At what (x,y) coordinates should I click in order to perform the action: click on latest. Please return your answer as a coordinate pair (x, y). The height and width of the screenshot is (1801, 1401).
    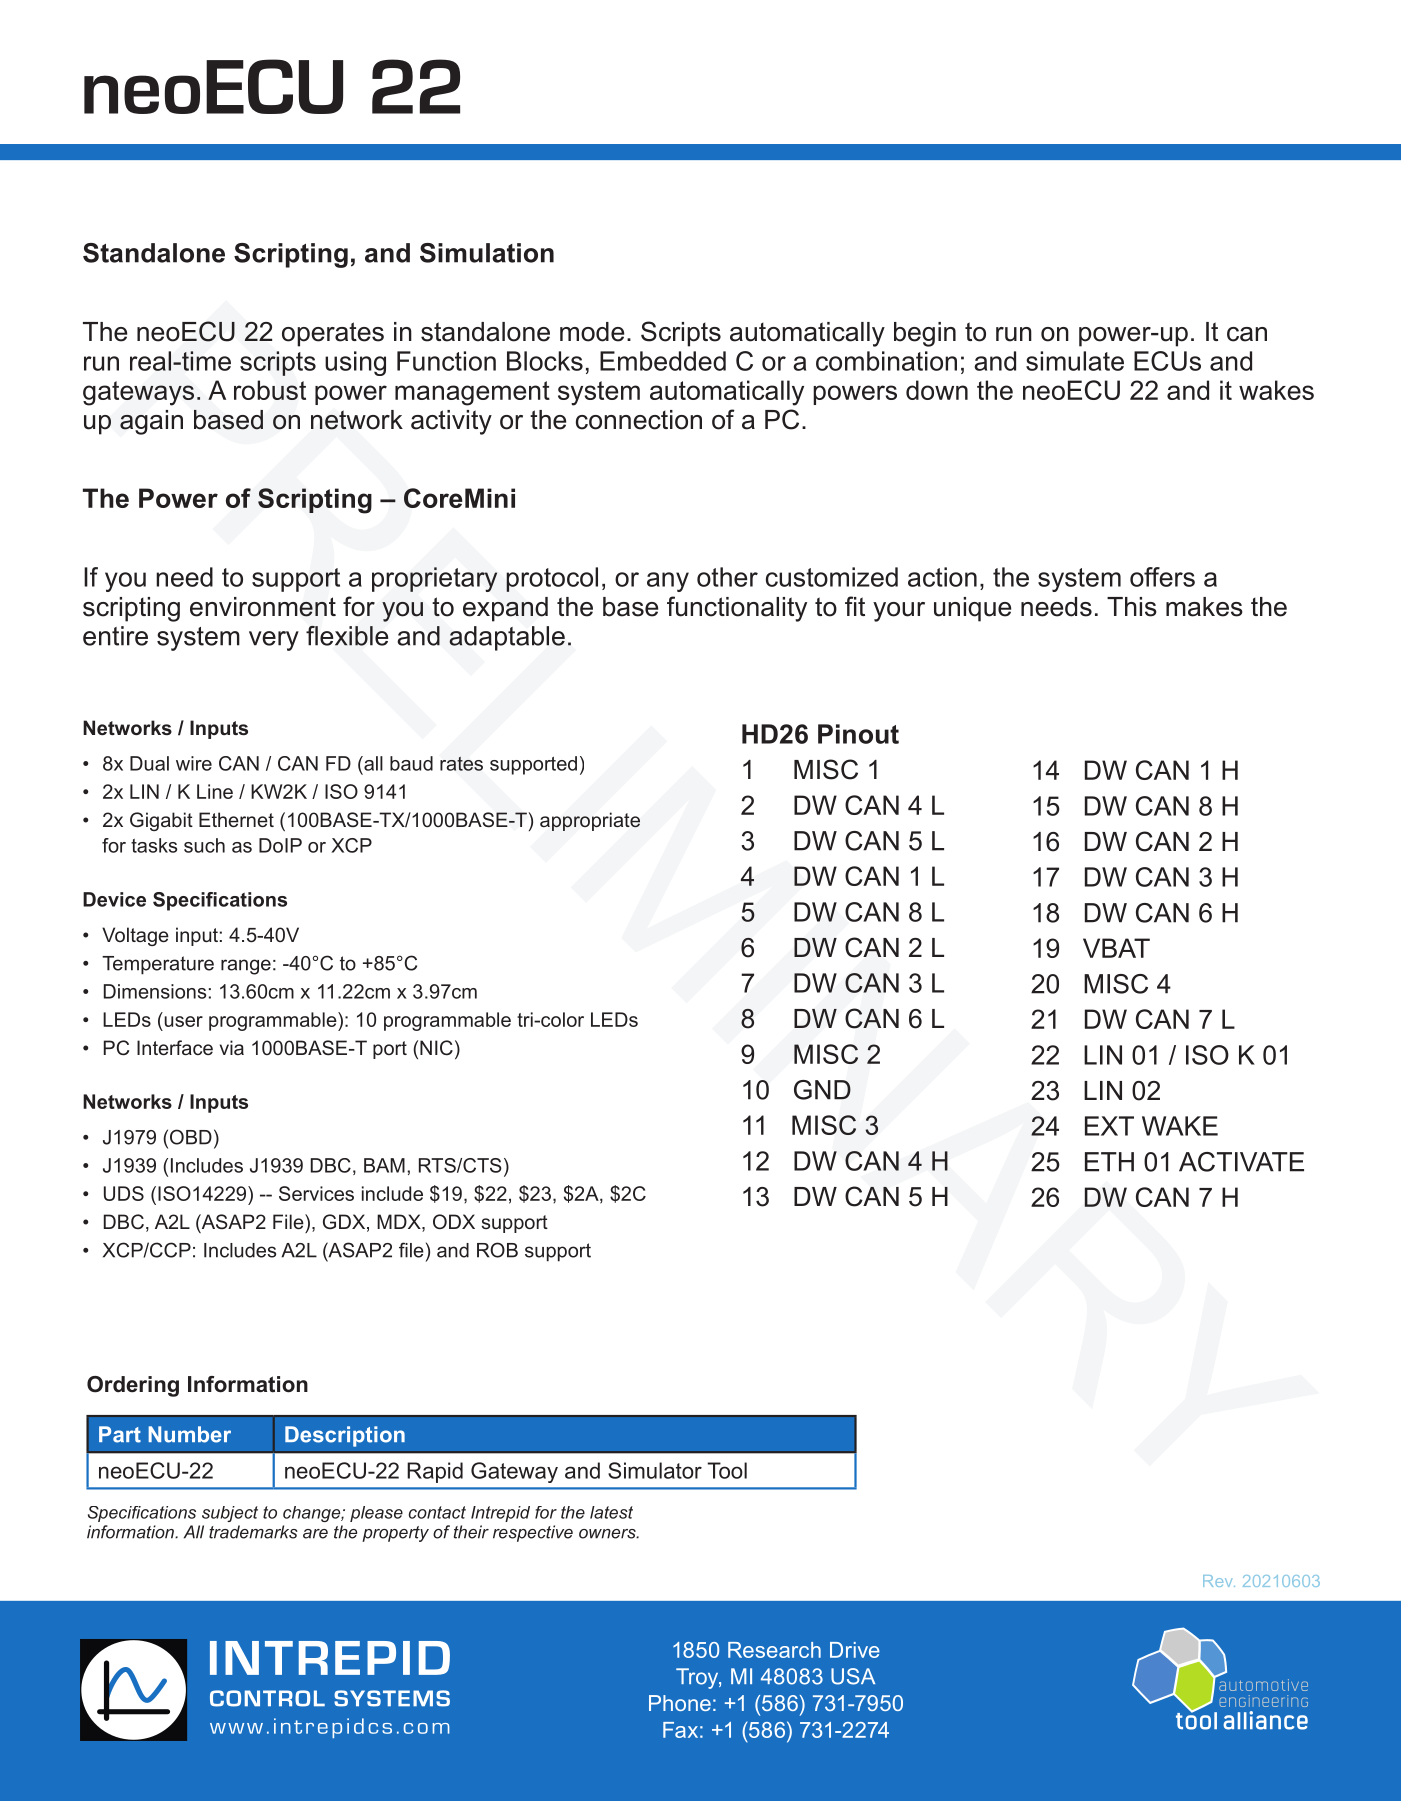
    Looking at the image, I should click on (611, 1512).
